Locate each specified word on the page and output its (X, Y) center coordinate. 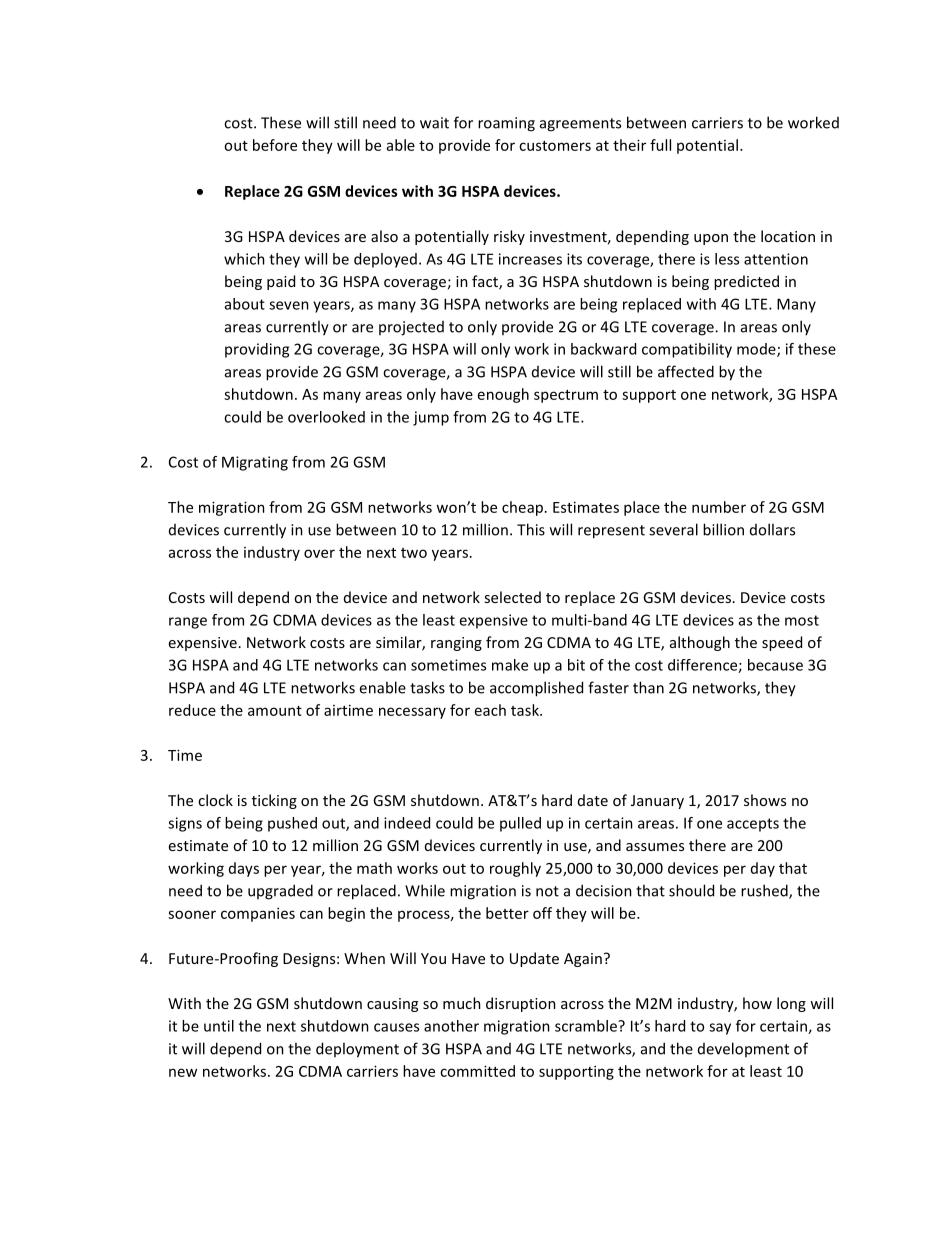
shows (765, 800)
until (219, 1026)
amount (275, 711)
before (275, 145)
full (660, 145)
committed (477, 1071)
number (719, 507)
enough (503, 395)
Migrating (255, 463)
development (743, 1049)
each (490, 710)
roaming (506, 124)
